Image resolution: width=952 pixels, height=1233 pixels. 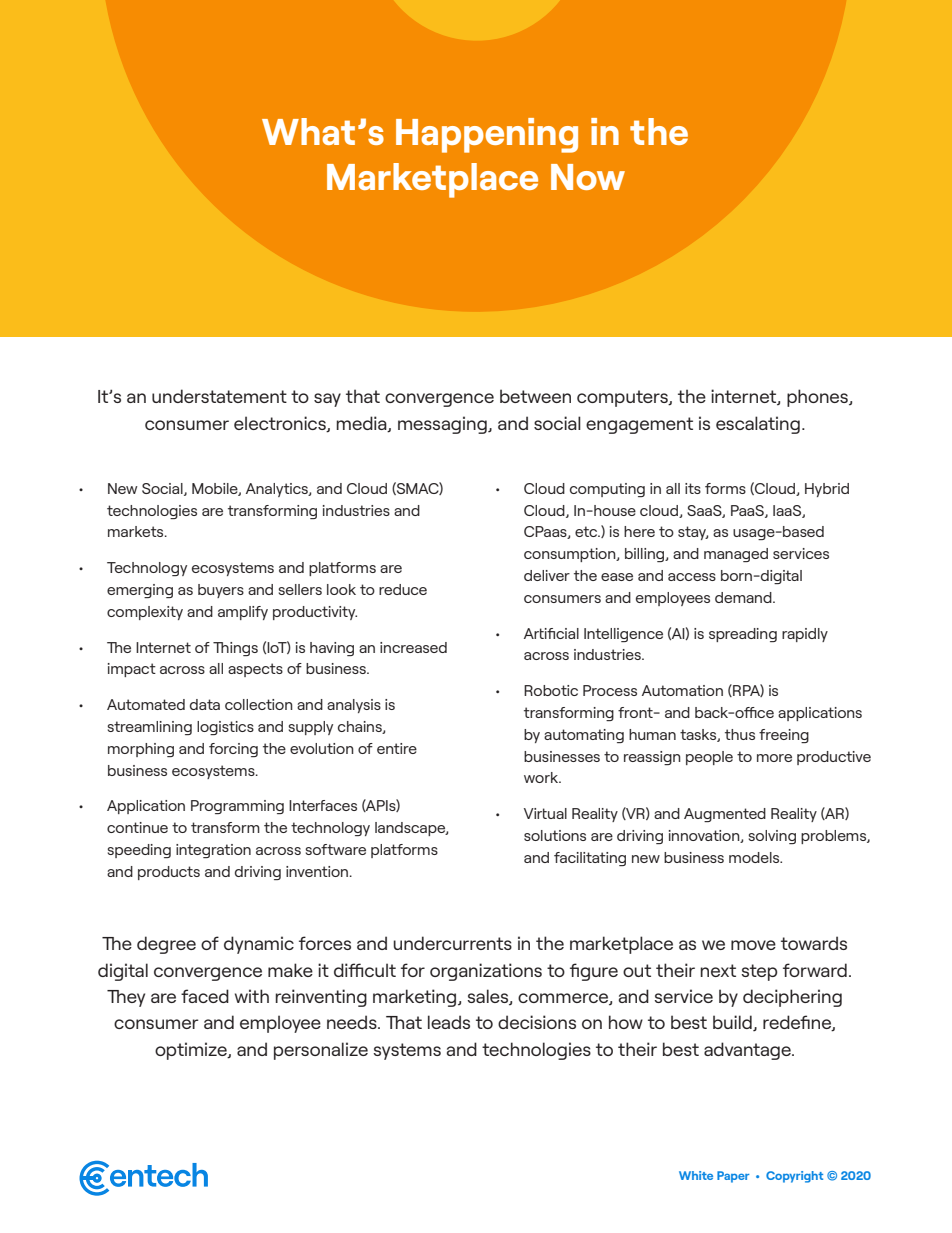 What do you see at coordinates (487, 135) in the screenshot?
I see `Happening` at bounding box center [487, 135].
